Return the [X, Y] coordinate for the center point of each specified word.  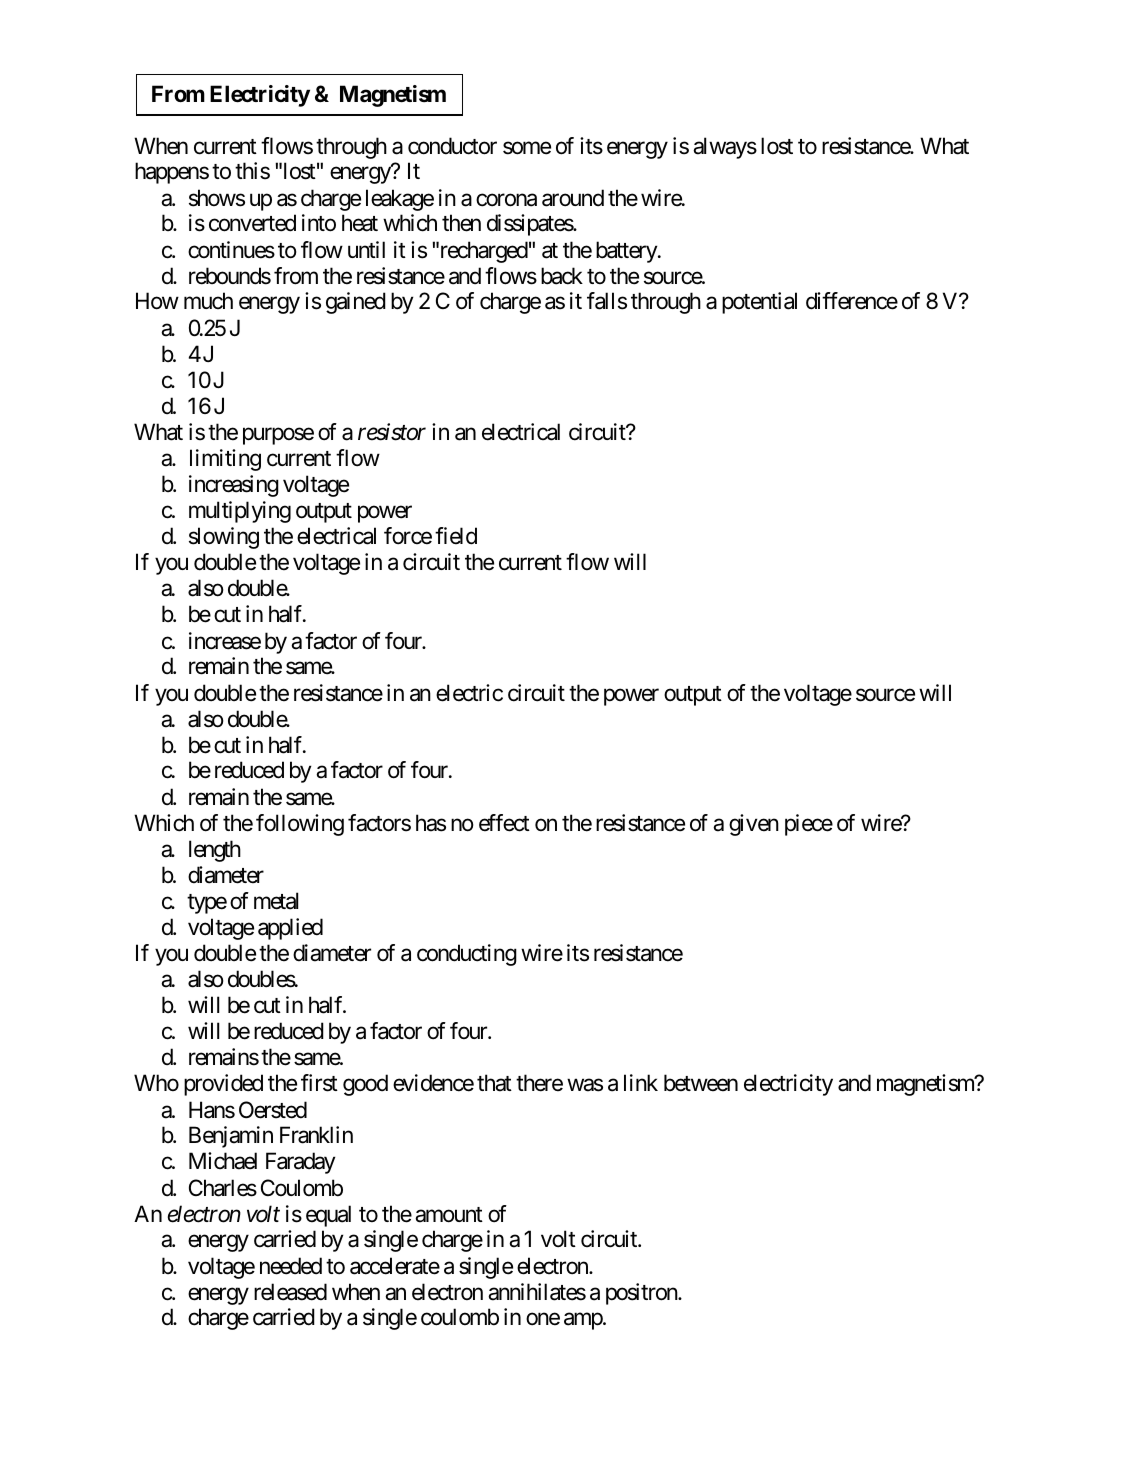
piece [809, 825]
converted [252, 223]
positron [642, 1294]
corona [506, 200]
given [754, 825]
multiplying [240, 512]
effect [504, 823]
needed [291, 1266]
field [456, 536]
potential [759, 303]
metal [276, 901]
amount [449, 1215]
